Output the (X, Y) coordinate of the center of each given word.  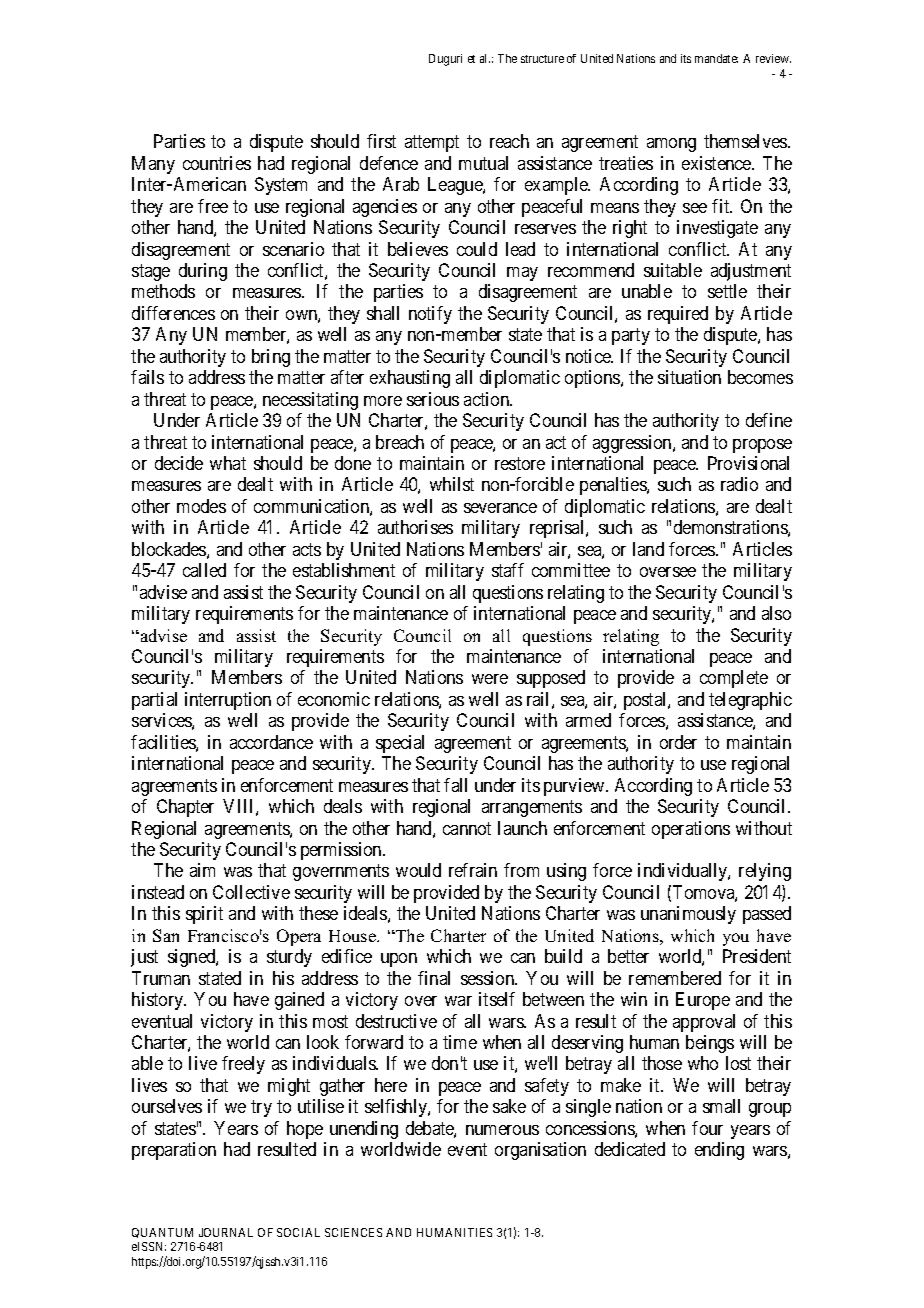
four (707, 1128)
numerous (502, 1130)
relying (765, 872)
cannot (467, 828)
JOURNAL (226, 1232)
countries (217, 163)
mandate (716, 58)
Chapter (185, 808)
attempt (432, 144)
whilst (452, 484)
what (228, 463)
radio (739, 484)
